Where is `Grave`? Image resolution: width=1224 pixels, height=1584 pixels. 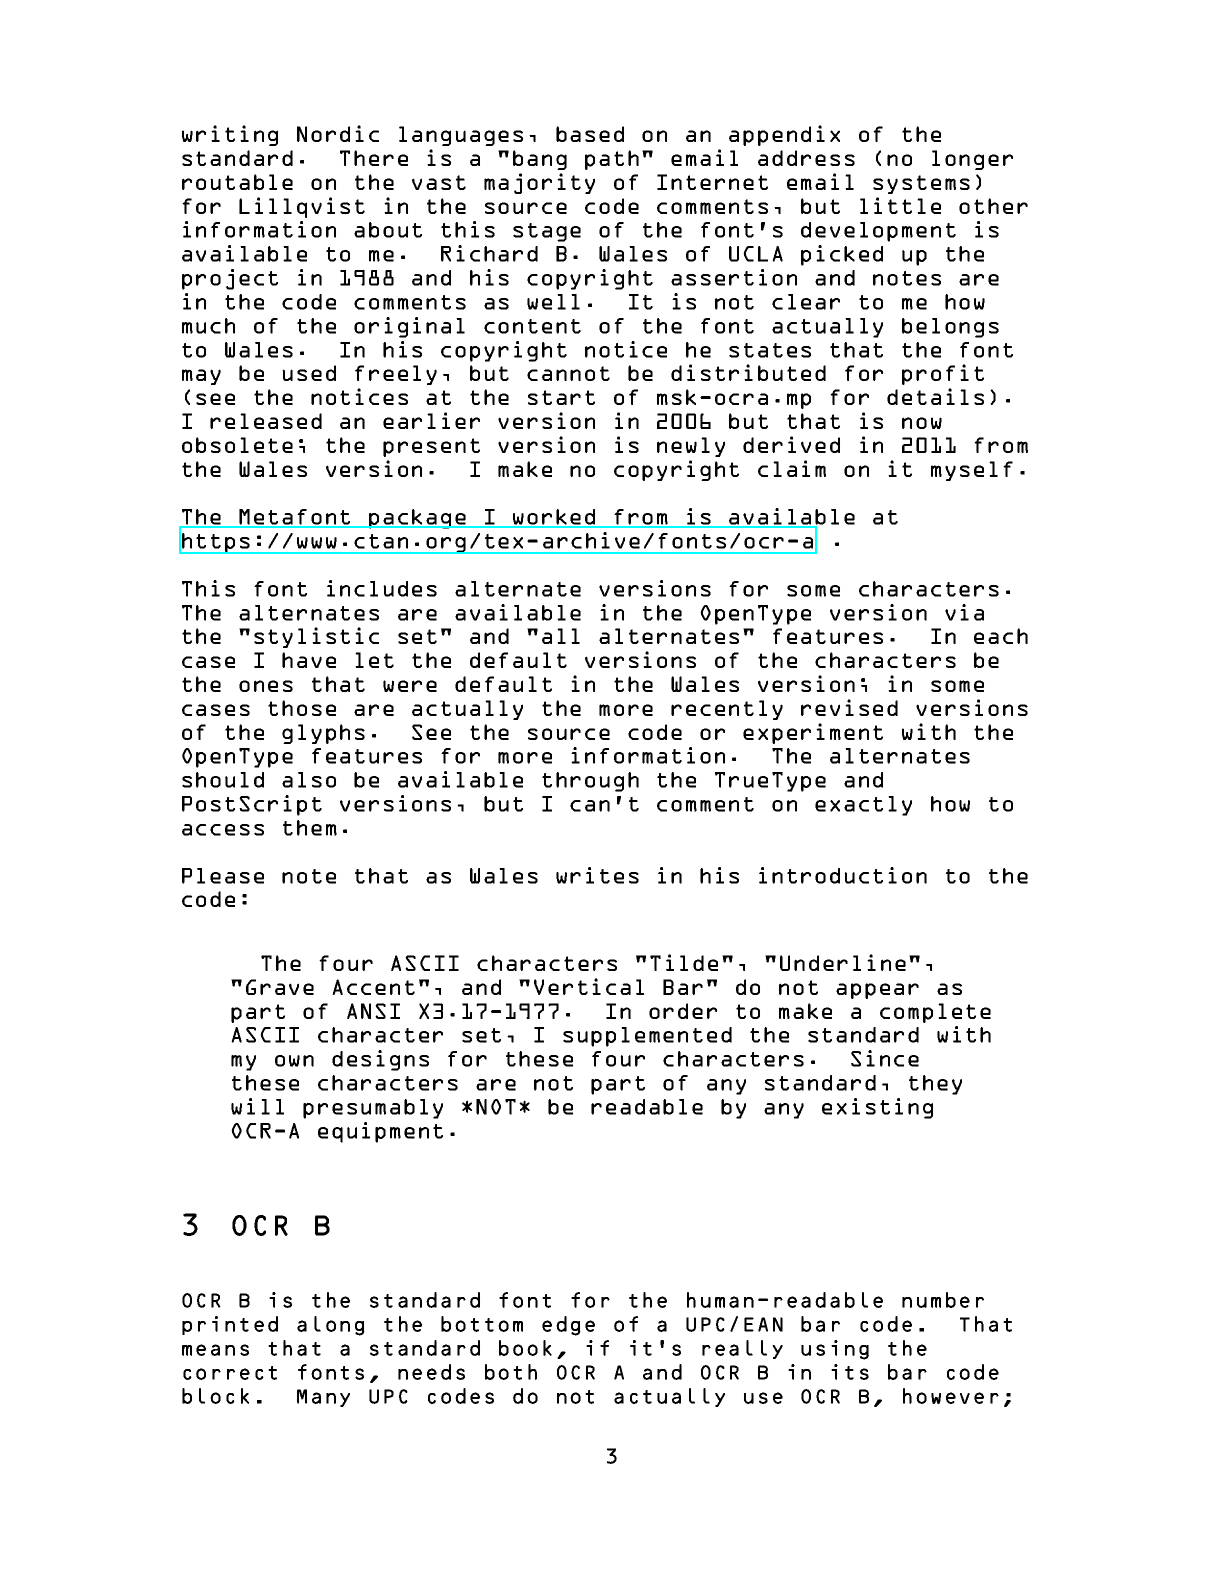
Grave is located at coordinates (280, 987).
